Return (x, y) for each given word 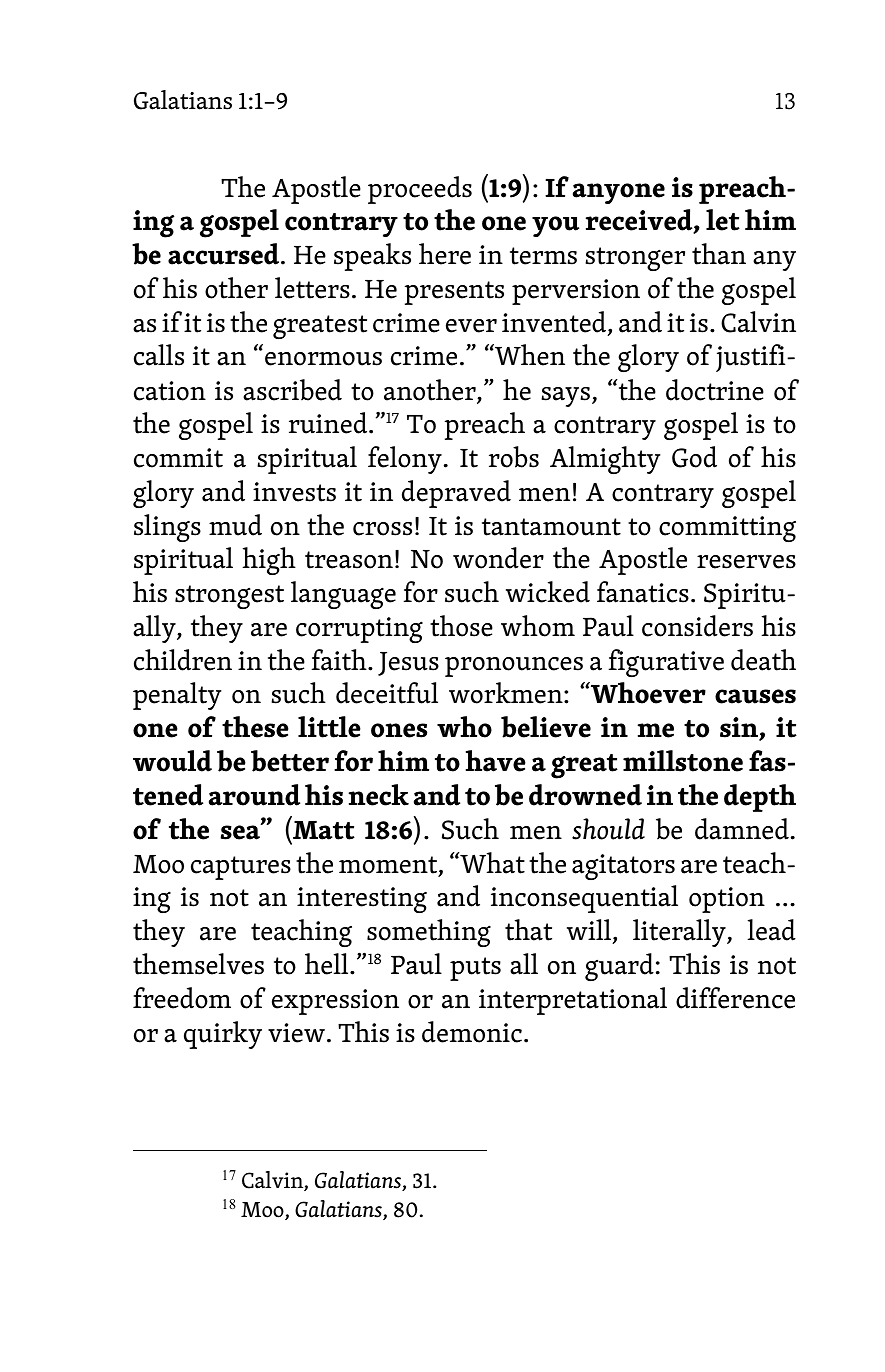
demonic (473, 1032)
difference (735, 998)
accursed (225, 254)
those (461, 626)
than (719, 254)
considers (697, 626)
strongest (229, 597)
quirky (223, 1035)
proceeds (420, 190)
